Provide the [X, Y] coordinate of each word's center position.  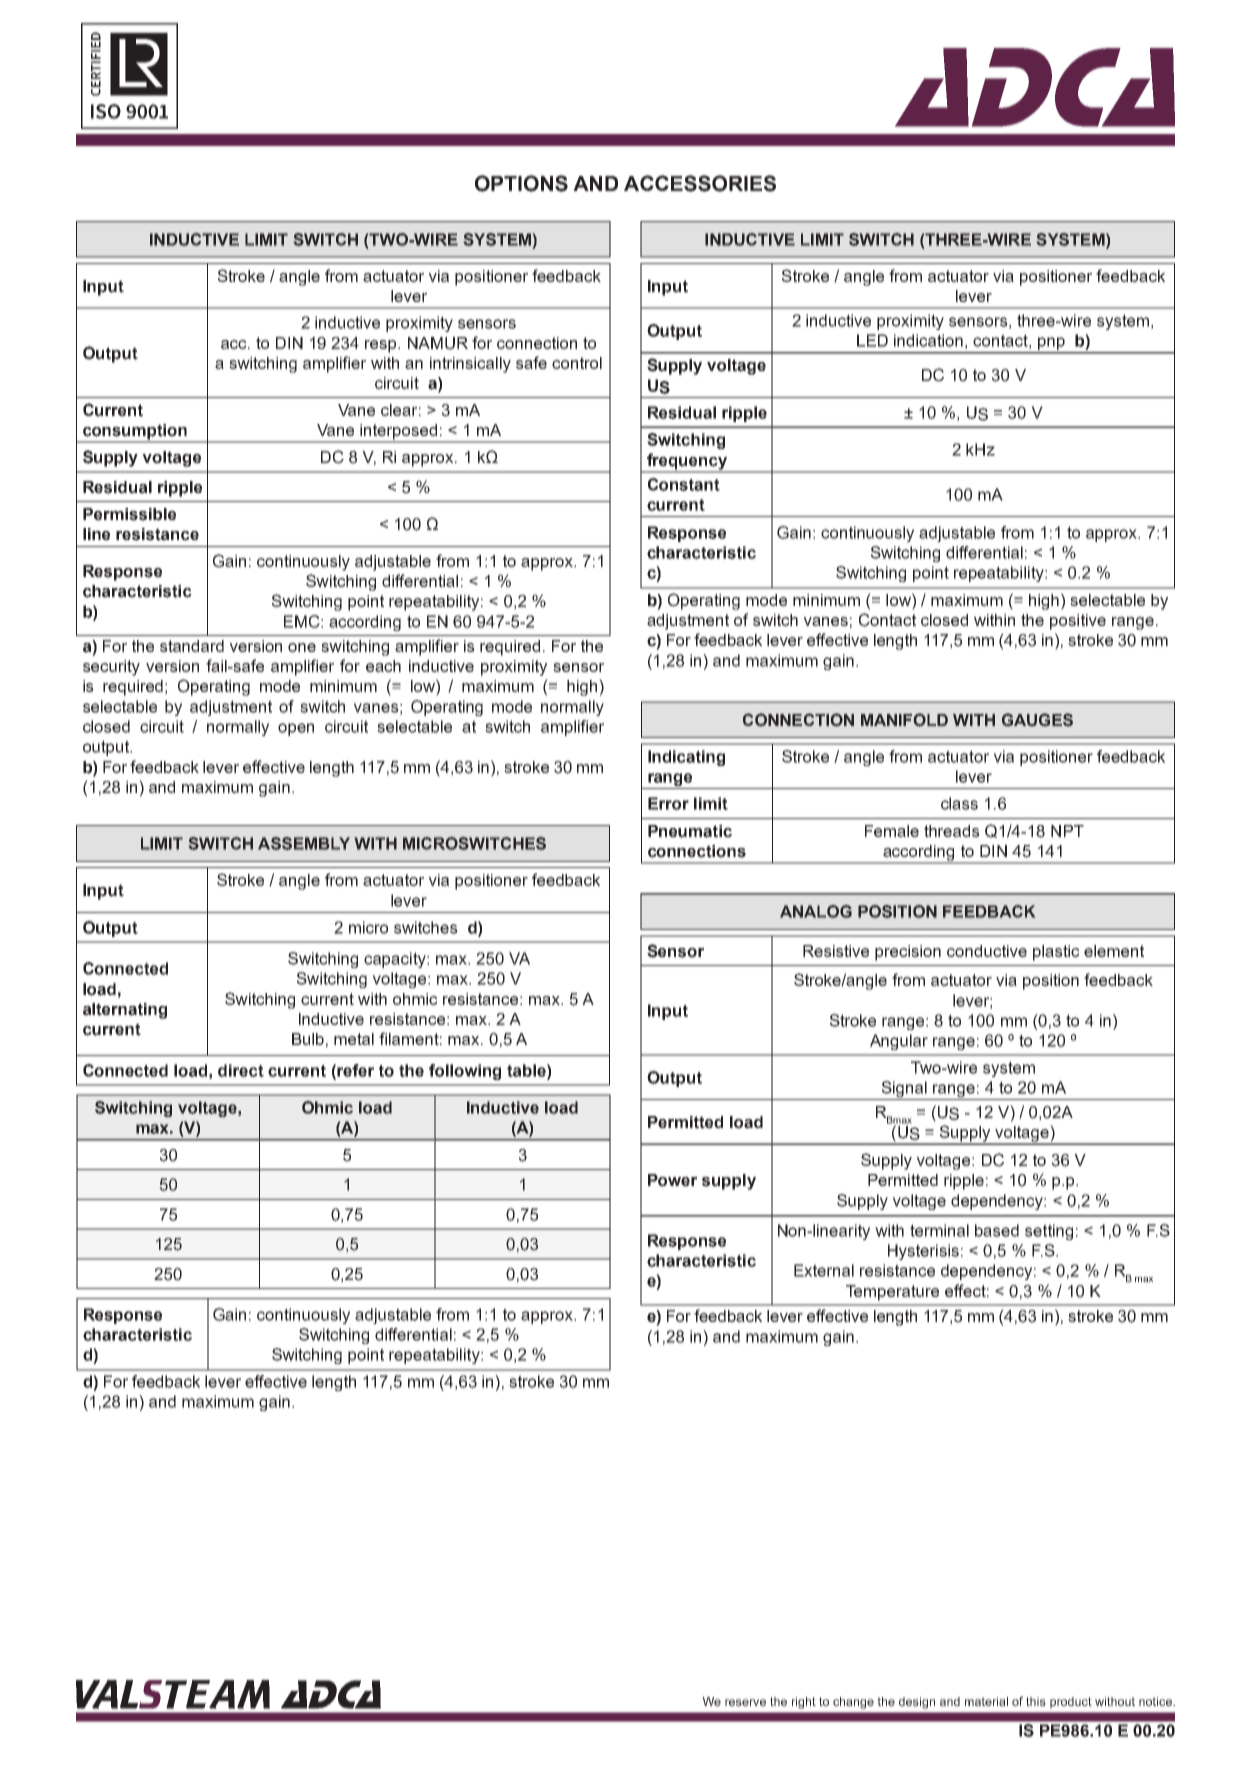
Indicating [686, 758]
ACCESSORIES [700, 183]
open [296, 729]
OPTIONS [521, 183]
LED [872, 340]
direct [241, 1070]
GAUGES [1037, 720]
